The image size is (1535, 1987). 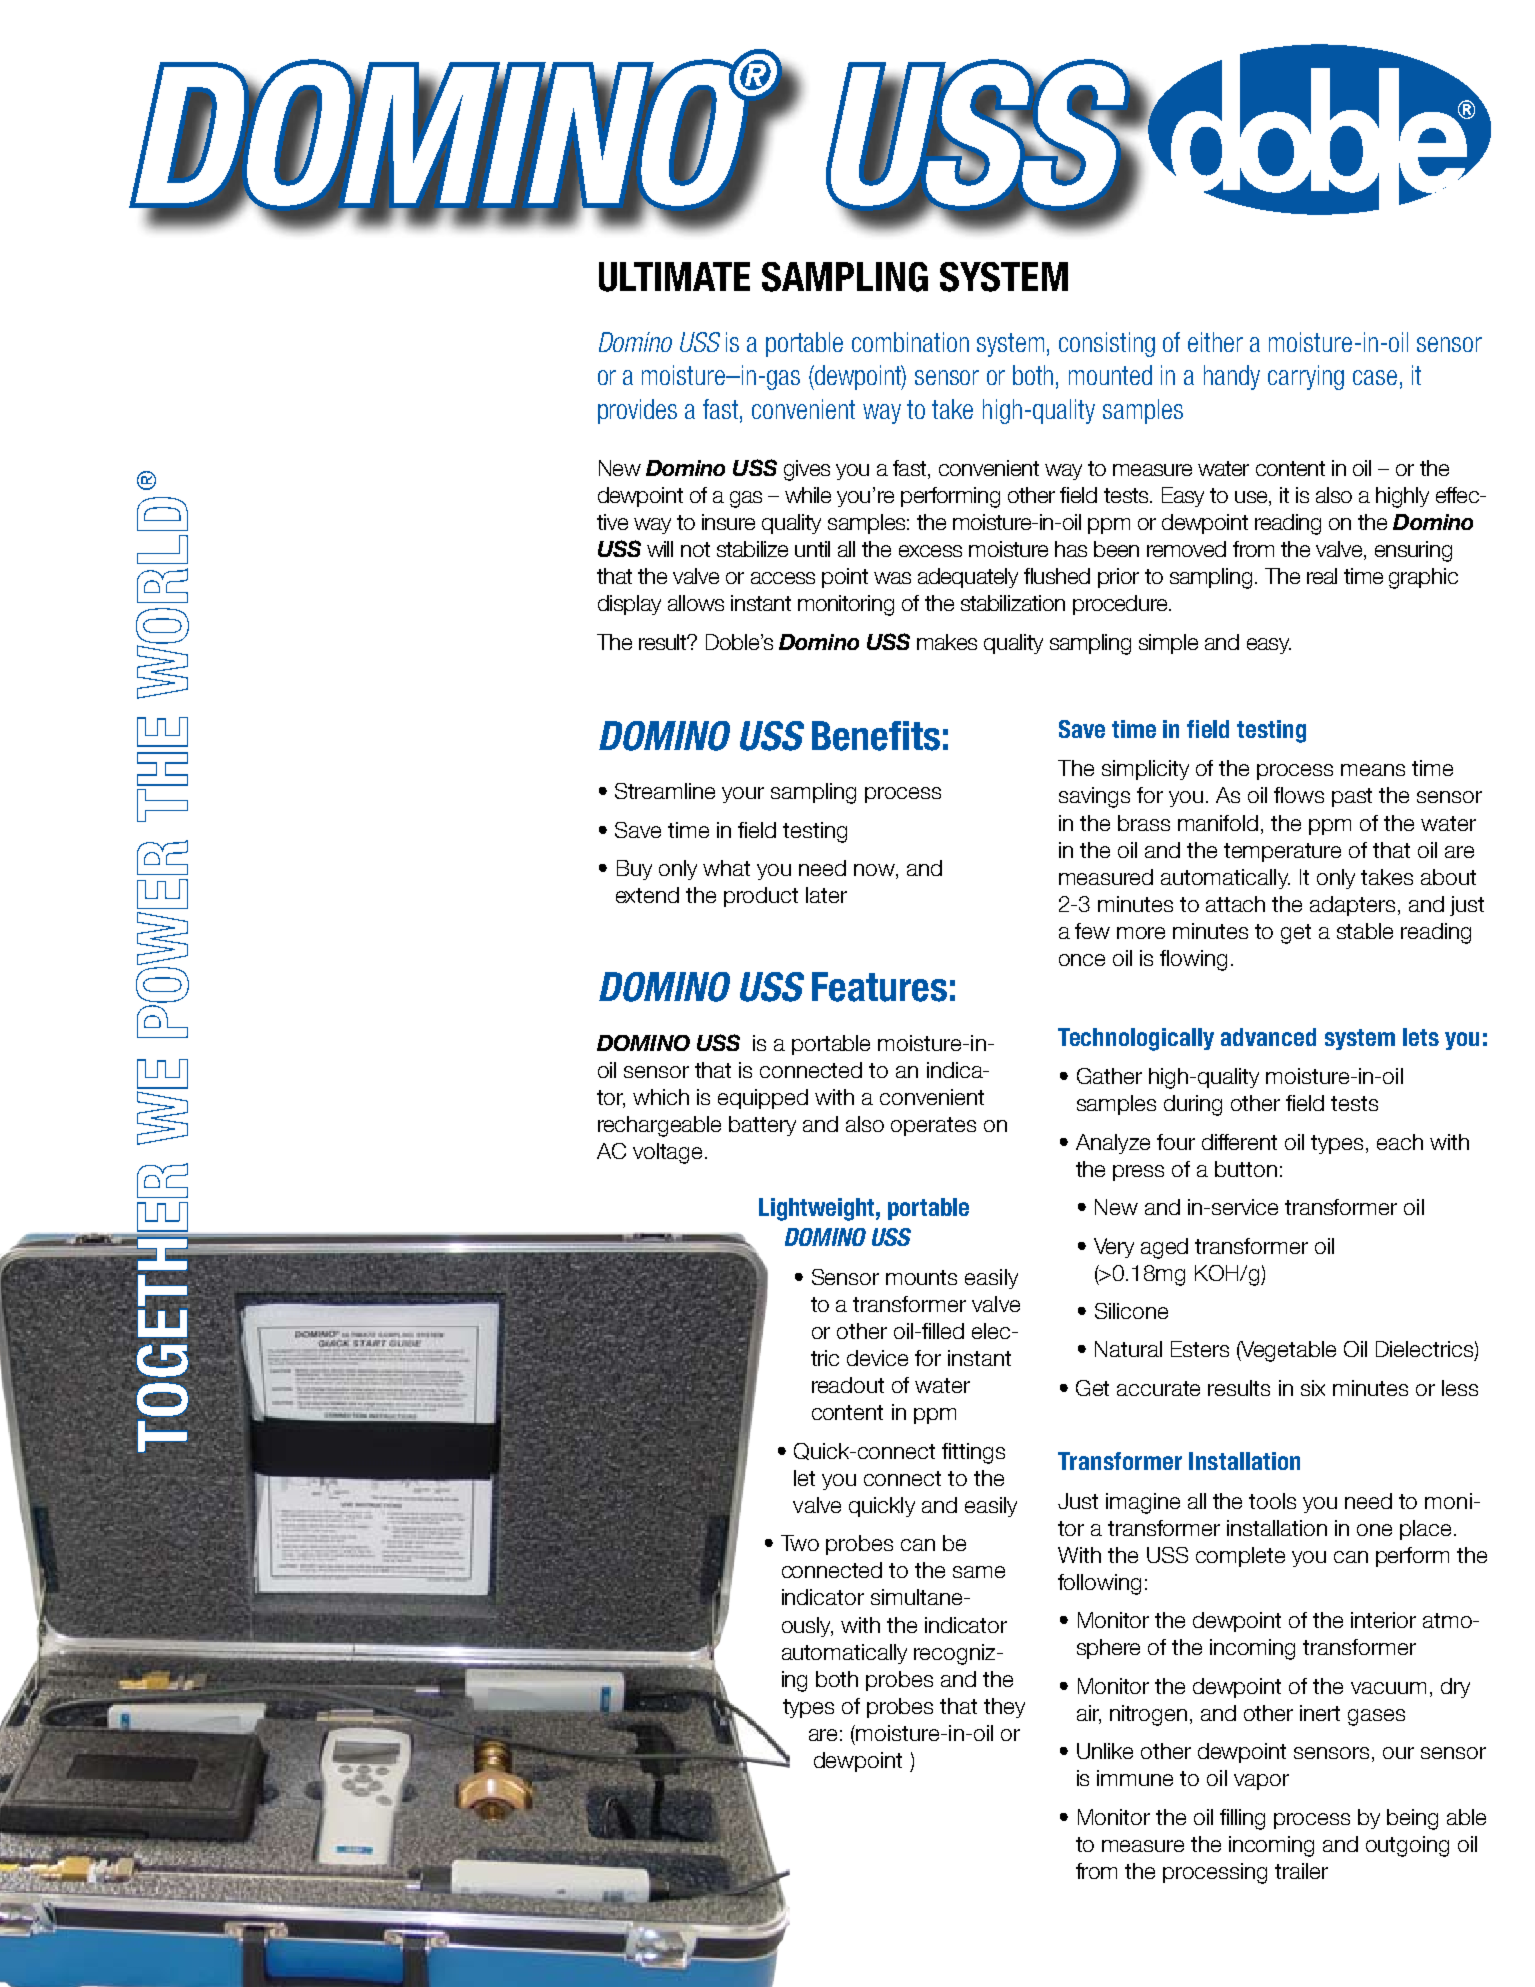 What do you see at coordinates (1107, 344) in the screenshot?
I see `consisting` at bounding box center [1107, 344].
